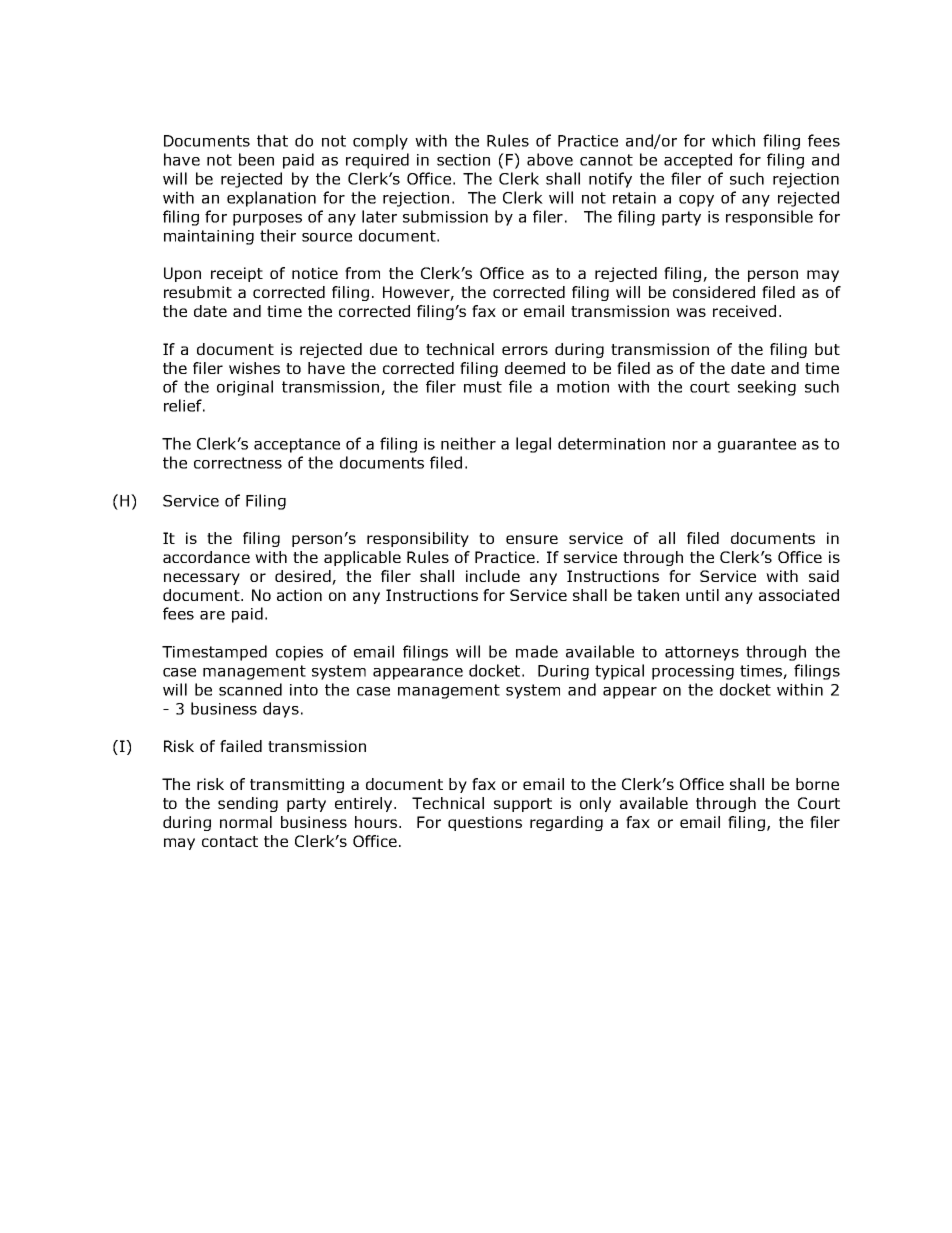 The height and width of the document is (1233, 952). I want to click on legal, so click(533, 445).
